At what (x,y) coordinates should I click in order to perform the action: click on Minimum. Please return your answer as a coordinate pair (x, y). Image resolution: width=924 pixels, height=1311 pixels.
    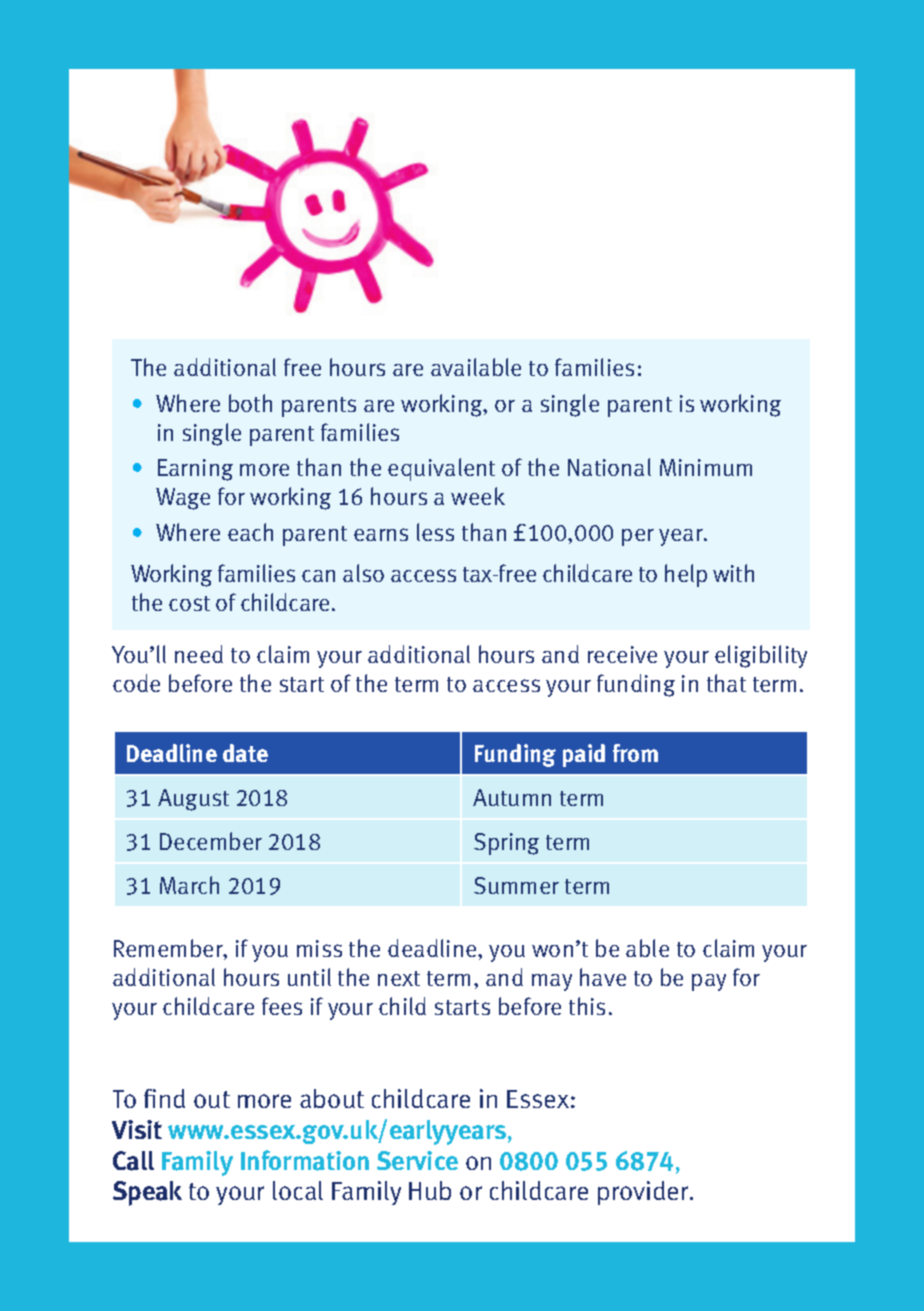
    Looking at the image, I should click on (706, 467).
